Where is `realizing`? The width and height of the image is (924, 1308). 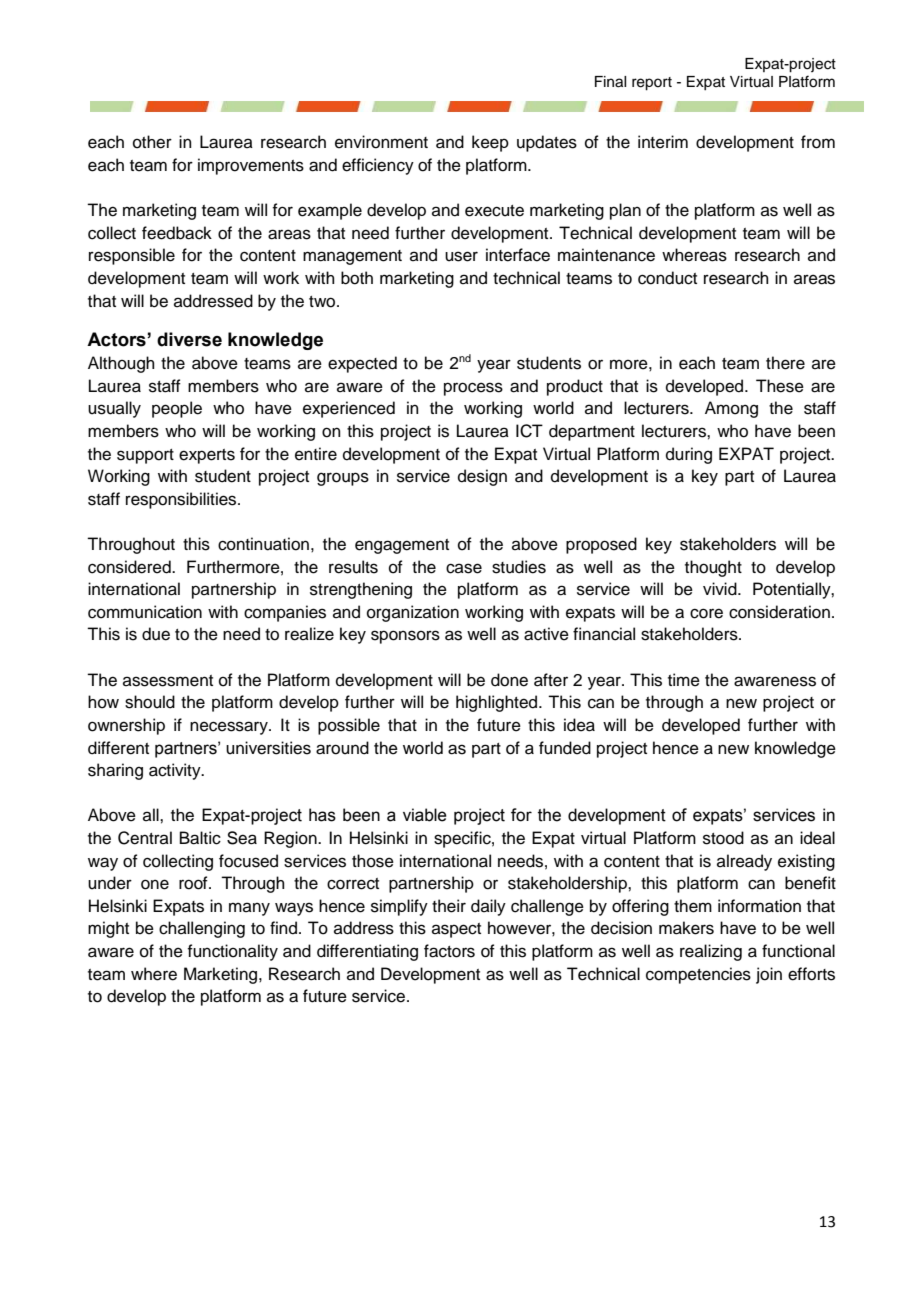 realizing is located at coordinates (711, 952).
